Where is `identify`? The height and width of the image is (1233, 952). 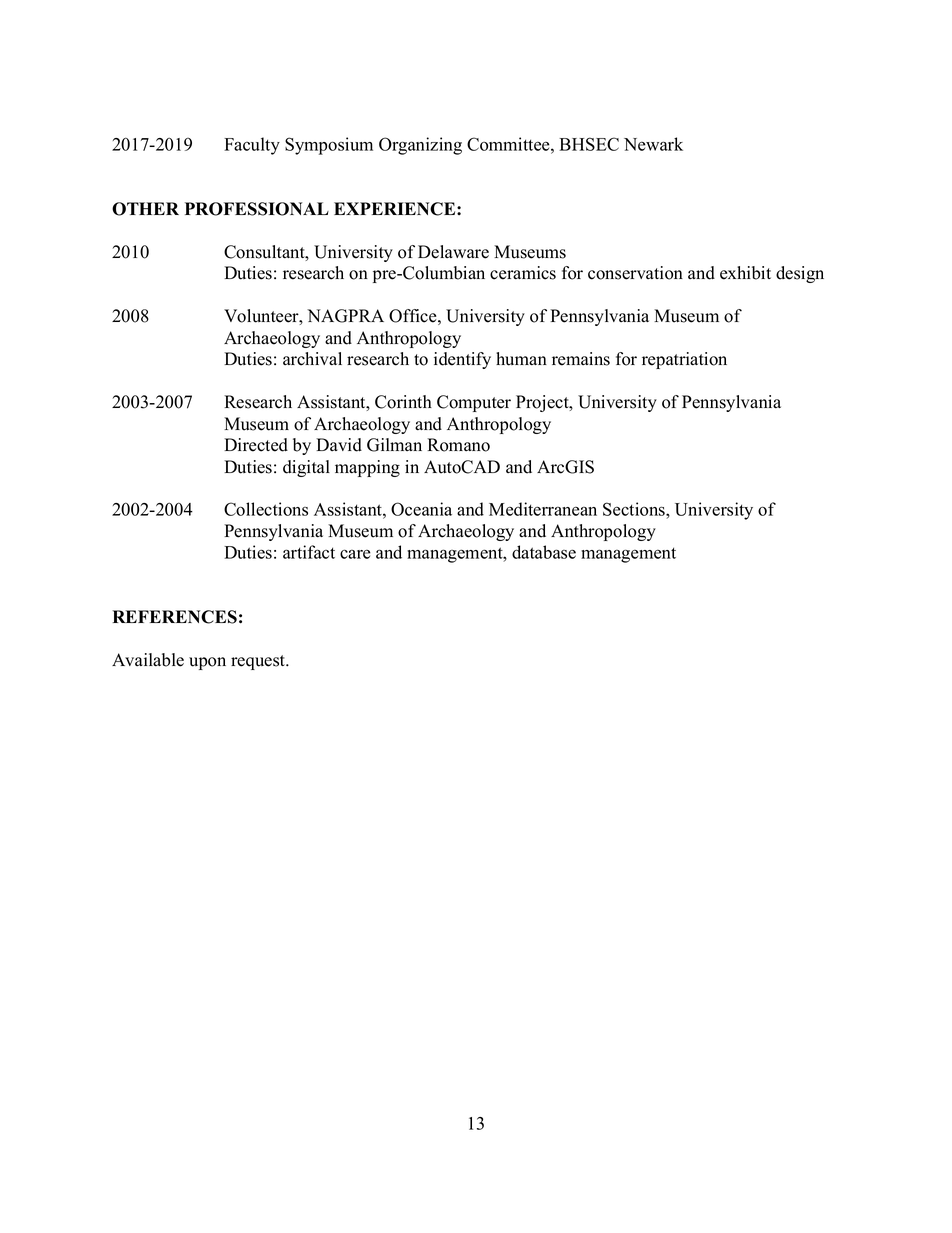 identify is located at coordinates (462, 360).
